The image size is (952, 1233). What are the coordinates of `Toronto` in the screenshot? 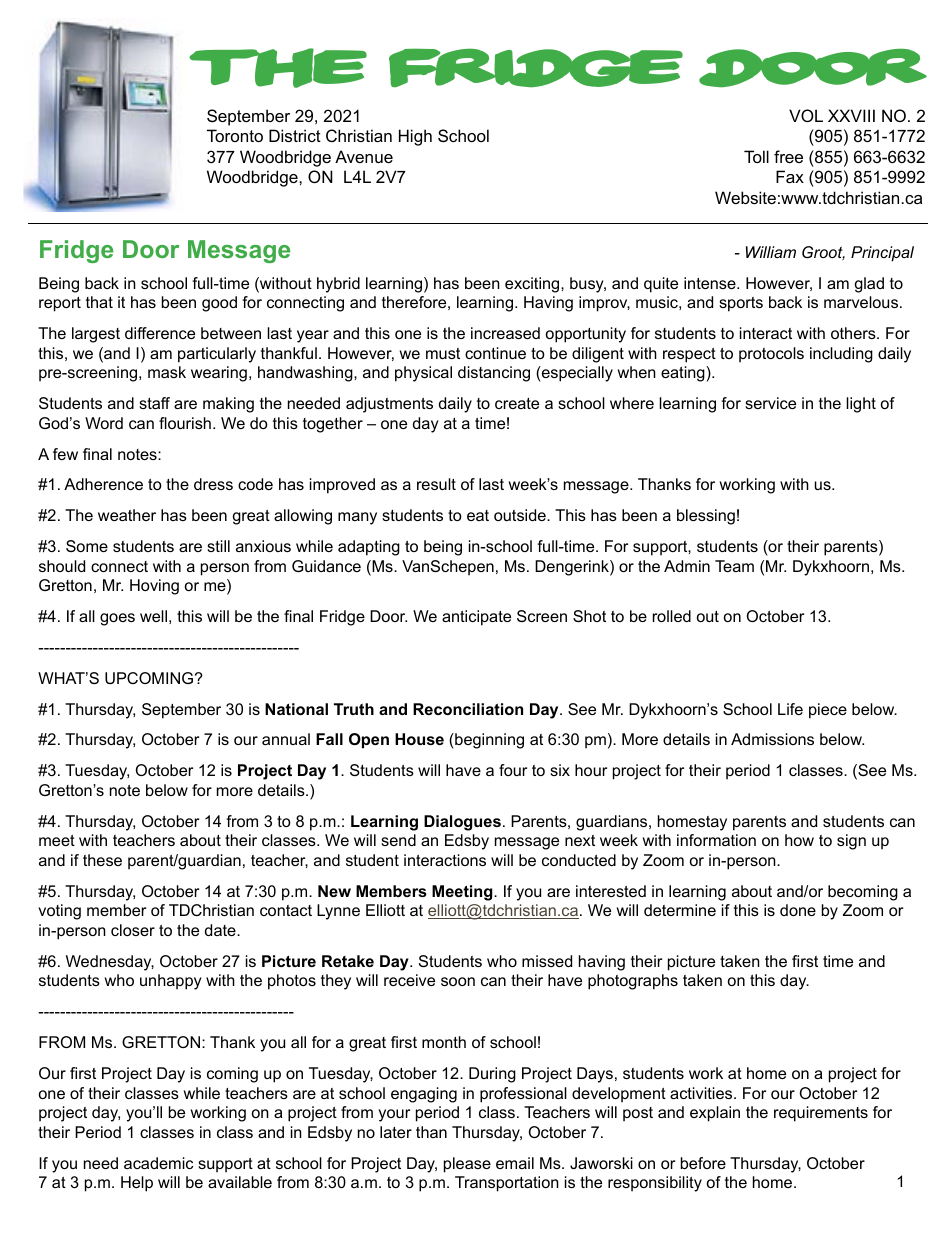 It's located at (235, 135).
